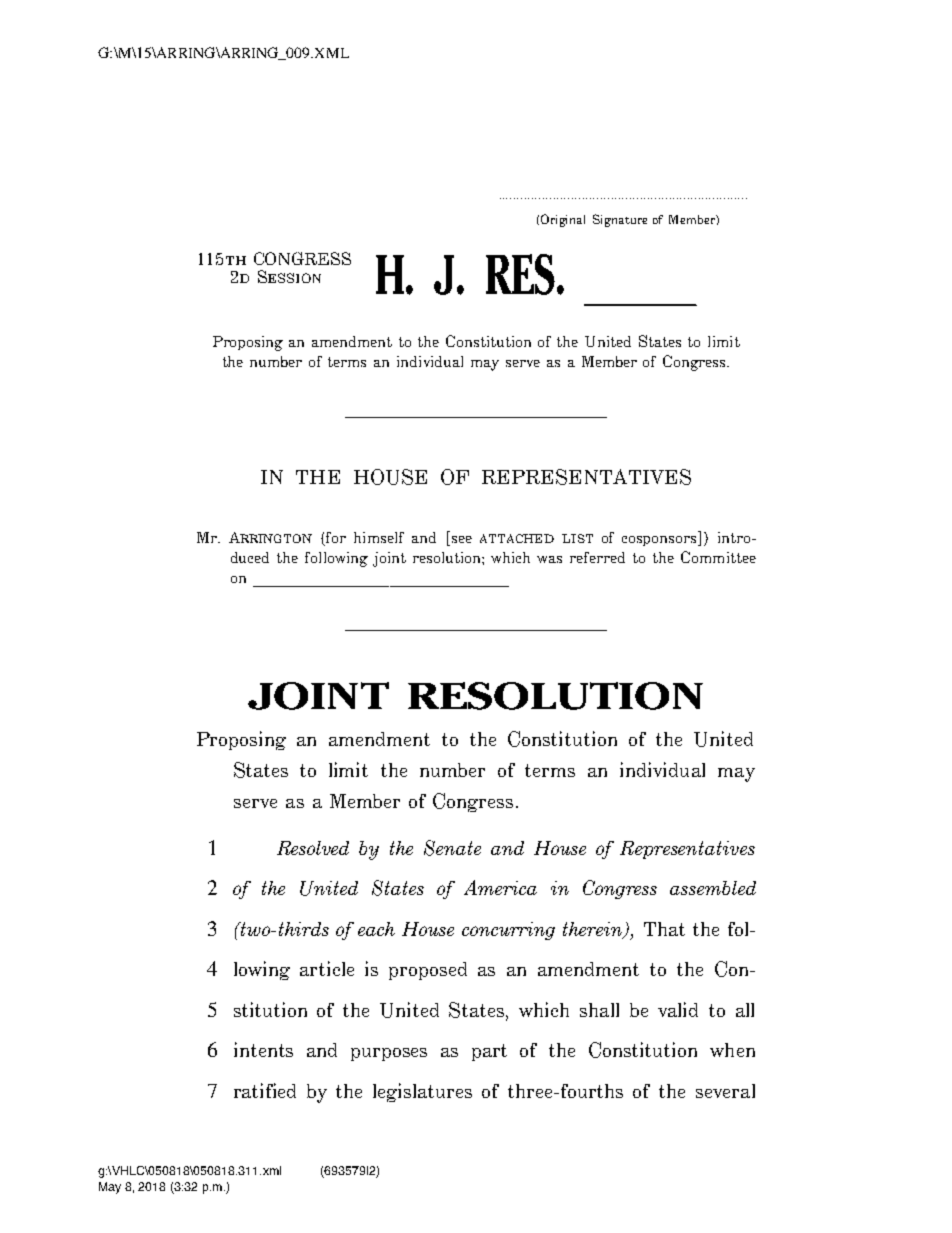 This screenshot has height=1233, width=952. Describe the element at coordinates (452, 848) in the screenshot. I see `Senate` at that location.
